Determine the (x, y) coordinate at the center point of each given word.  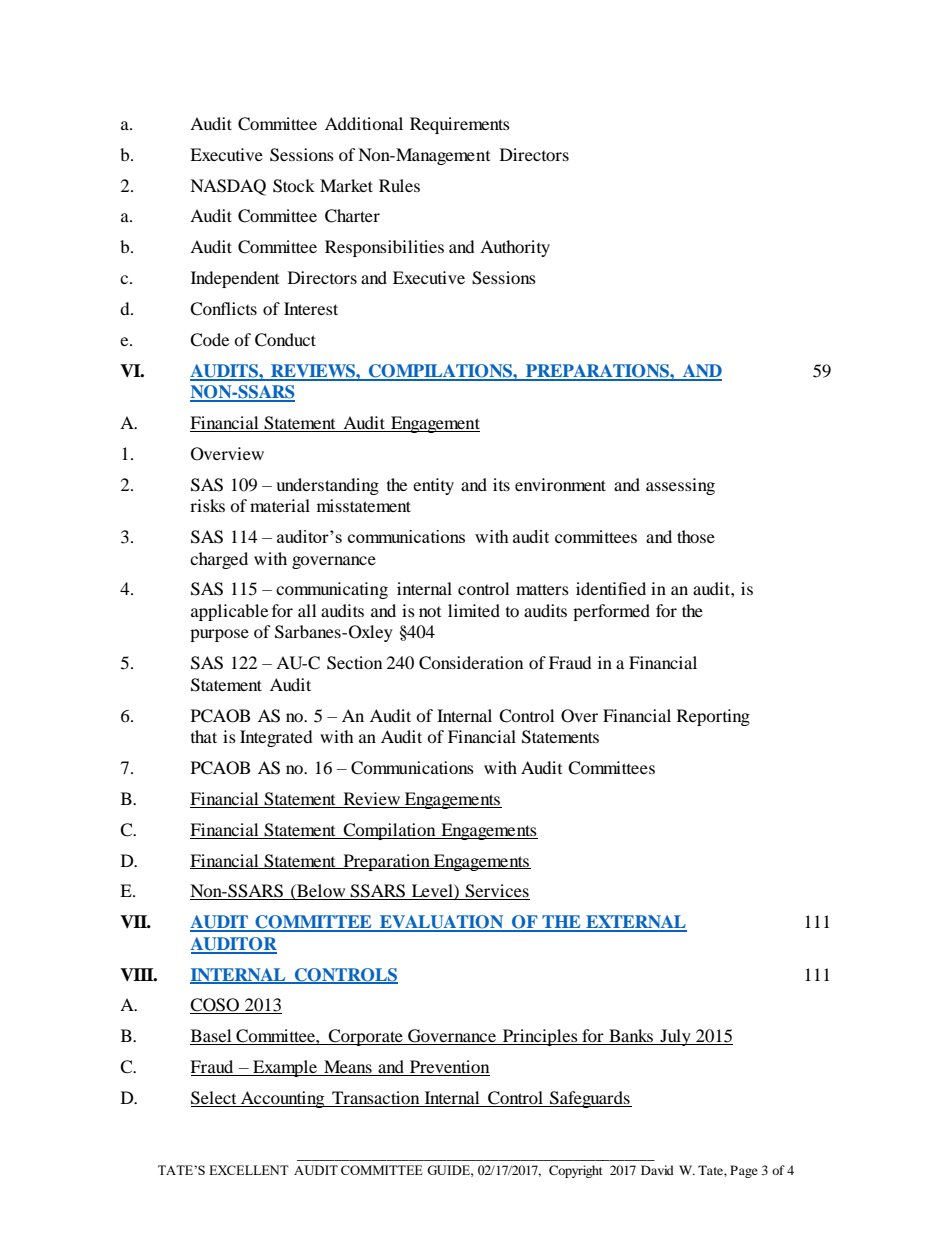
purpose (219, 635)
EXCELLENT (249, 1170)
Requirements (460, 125)
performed (611, 612)
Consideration (471, 663)
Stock (294, 186)
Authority (515, 248)
